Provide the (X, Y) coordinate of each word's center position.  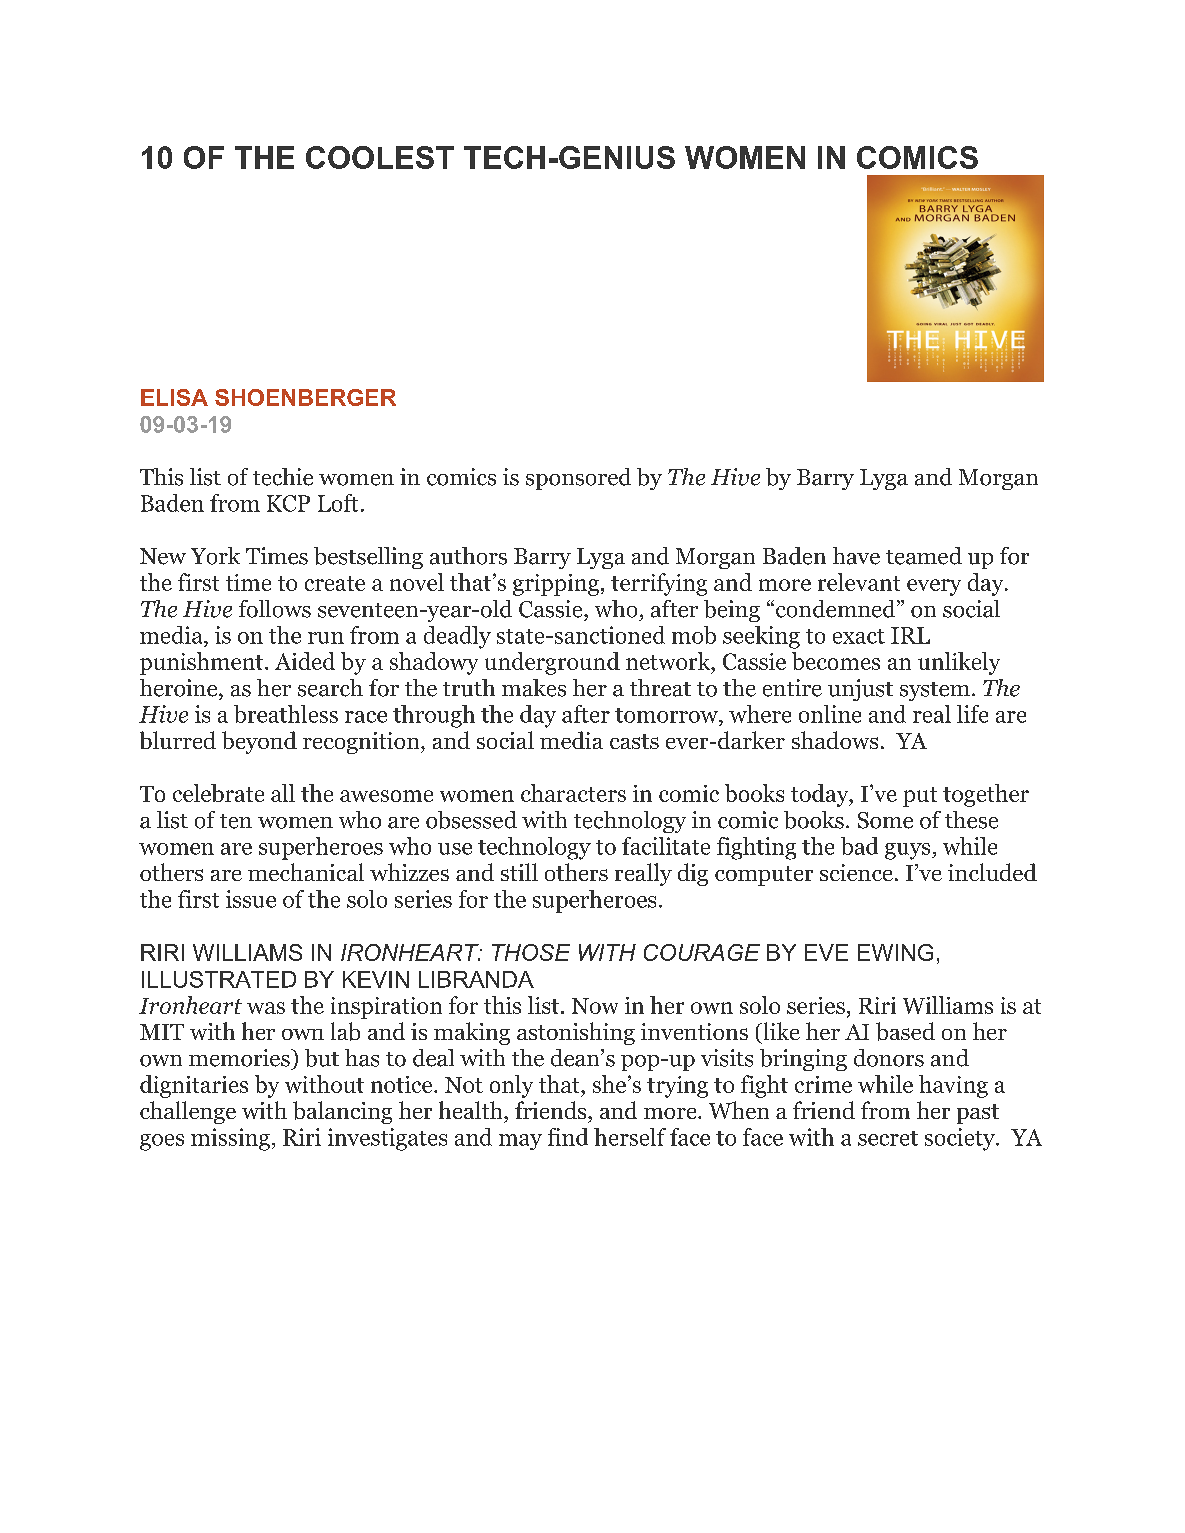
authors (468, 556)
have (856, 556)
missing (230, 1139)
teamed (924, 556)
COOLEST (380, 157)
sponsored (578, 479)
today (821, 795)
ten (236, 821)
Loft (338, 503)
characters (573, 793)
